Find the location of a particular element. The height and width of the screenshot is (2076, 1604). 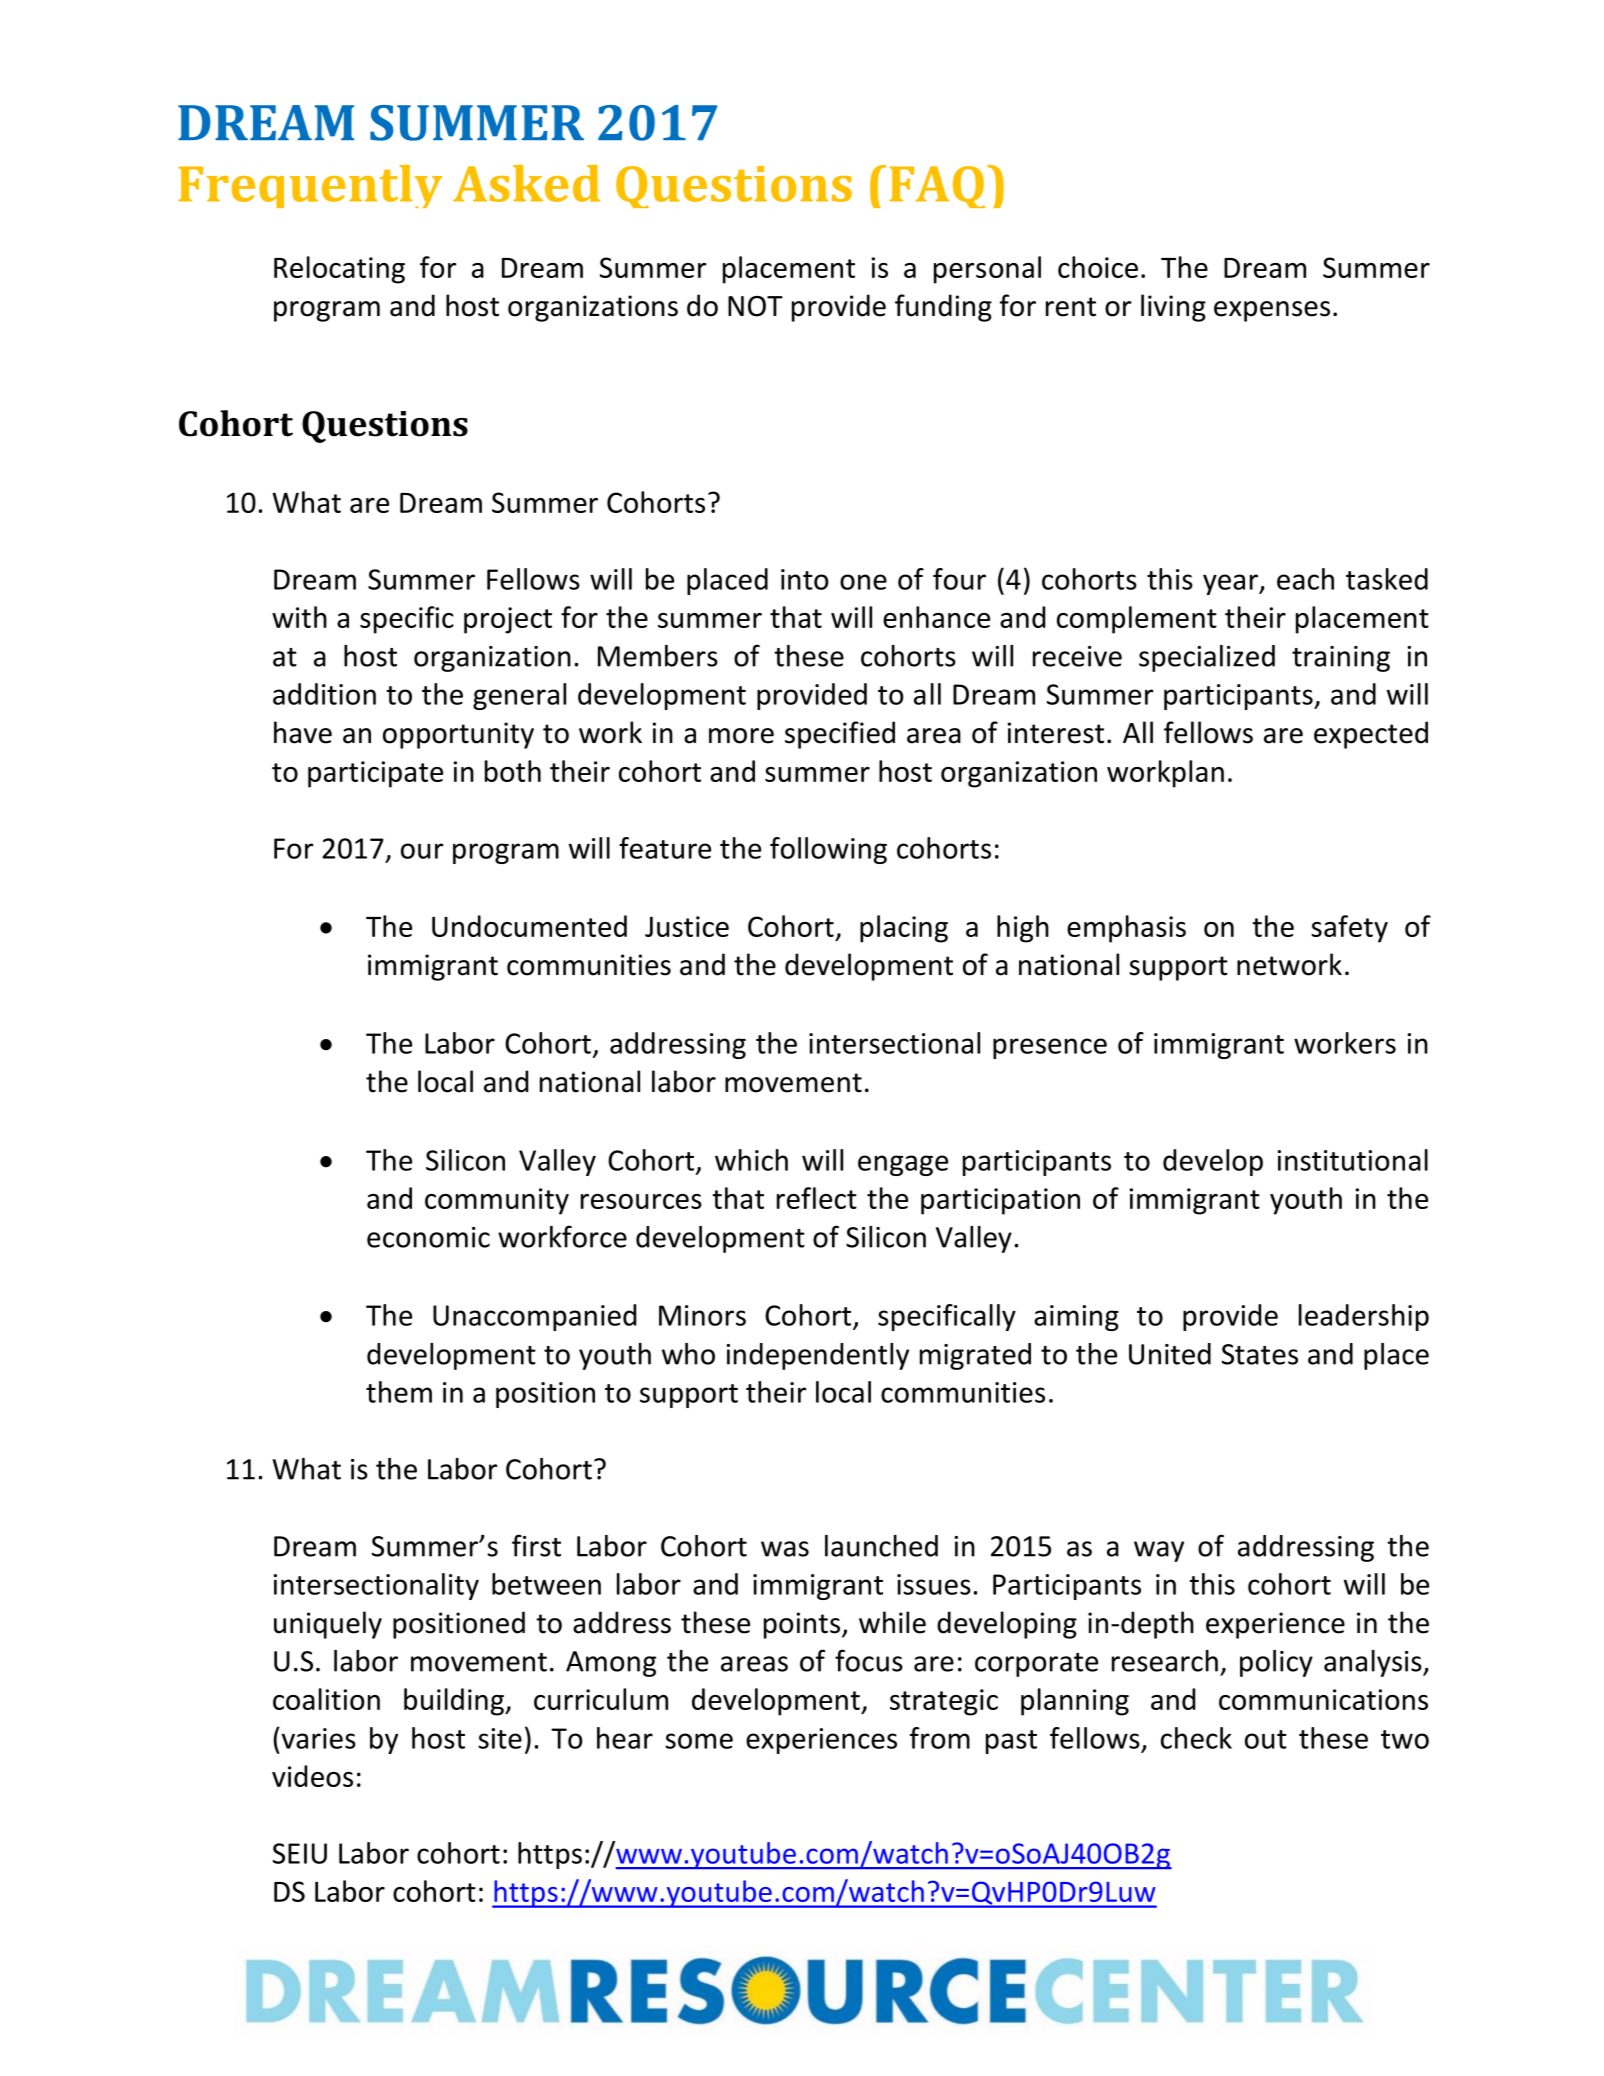

site is located at coordinates (500, 1738).
